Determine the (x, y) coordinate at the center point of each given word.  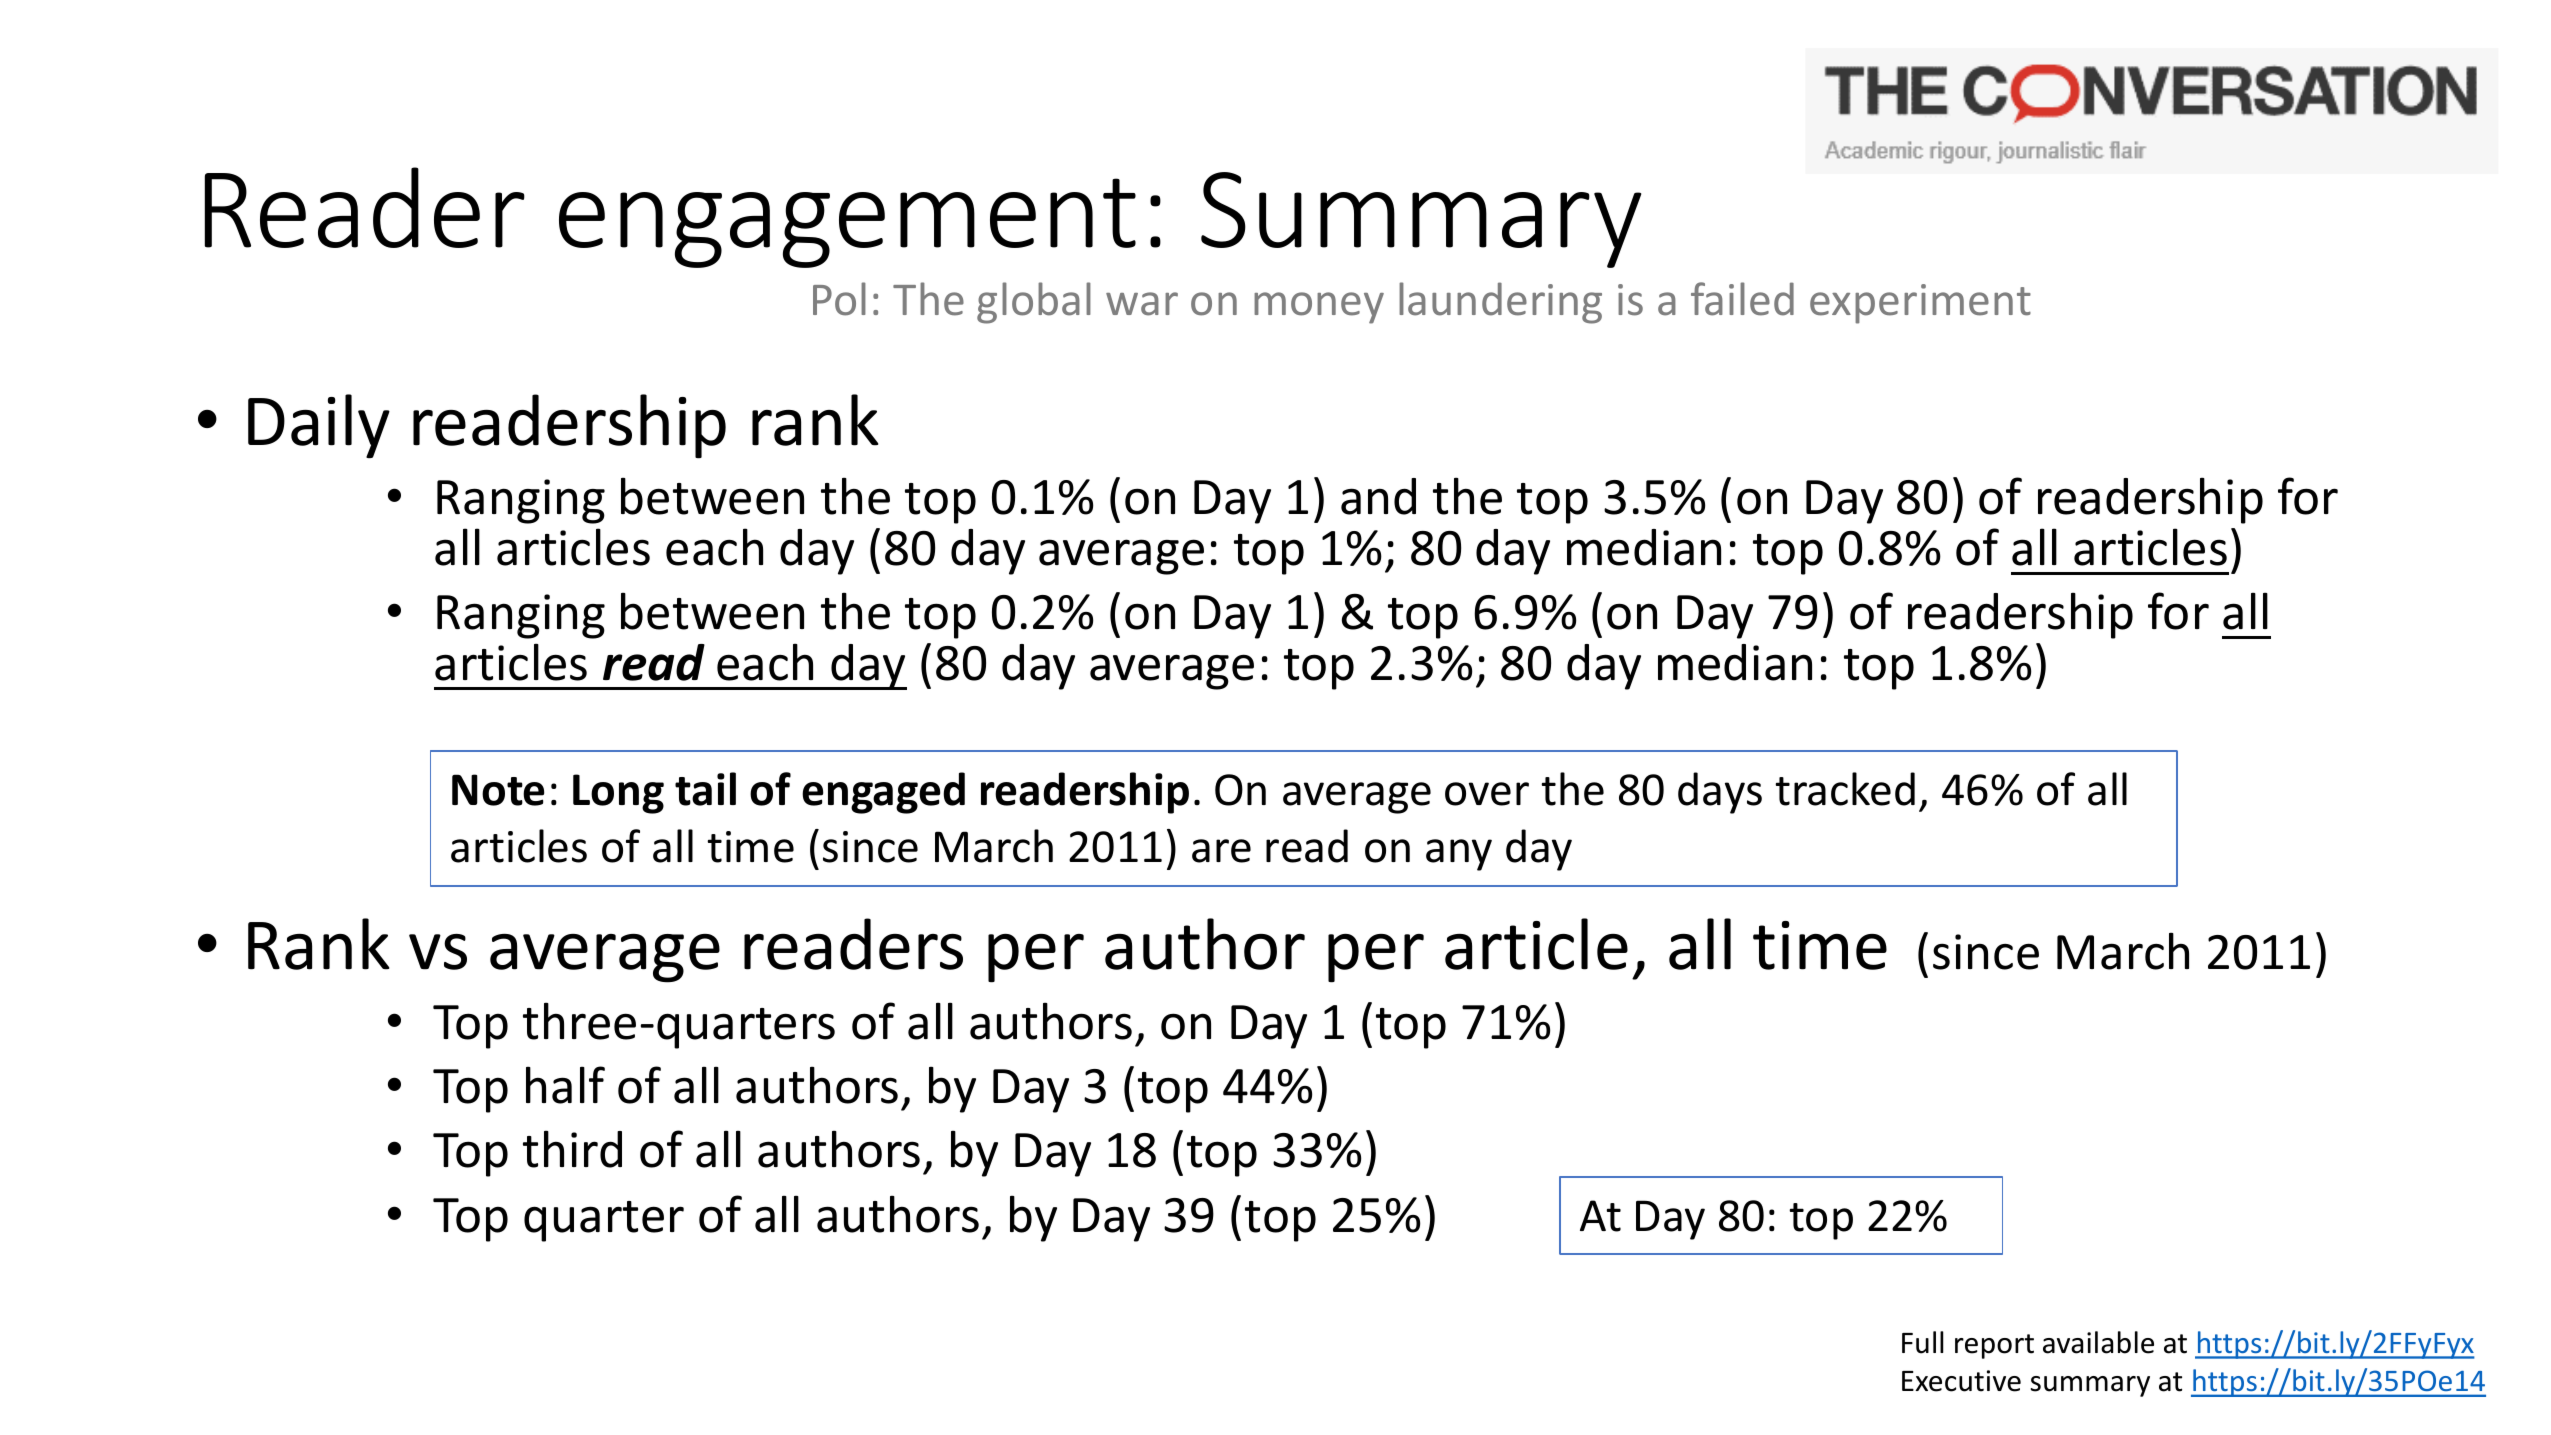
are (1221, 851)
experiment (1920, 304)
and (1378, 496)
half (565, 1085)
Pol (839, 299)
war (1142, 304)
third (572, 1149)
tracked (1845, 789)
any (1459, 855)
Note (498, 790)
